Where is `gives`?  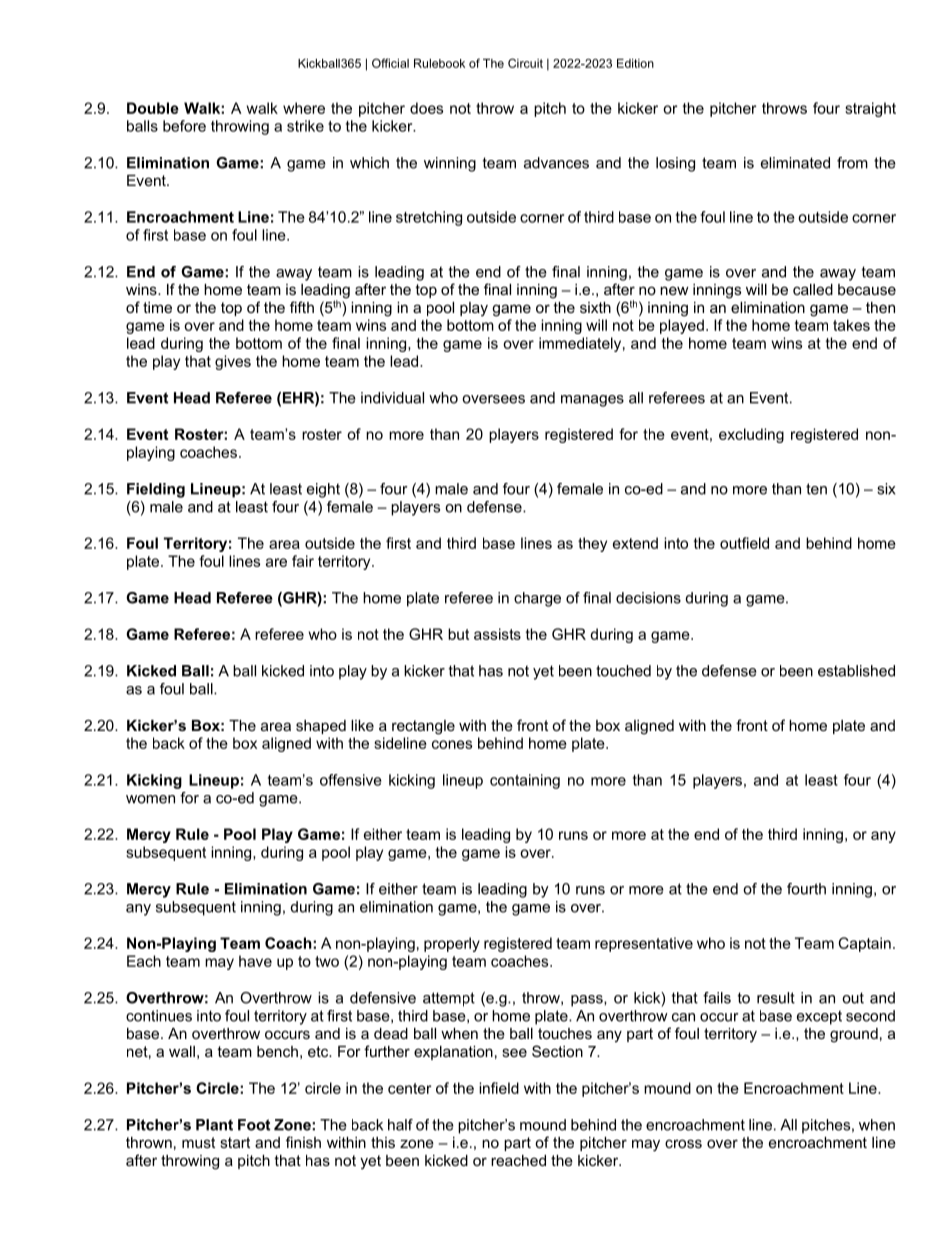
gives is located at coordinates (233, 362).
